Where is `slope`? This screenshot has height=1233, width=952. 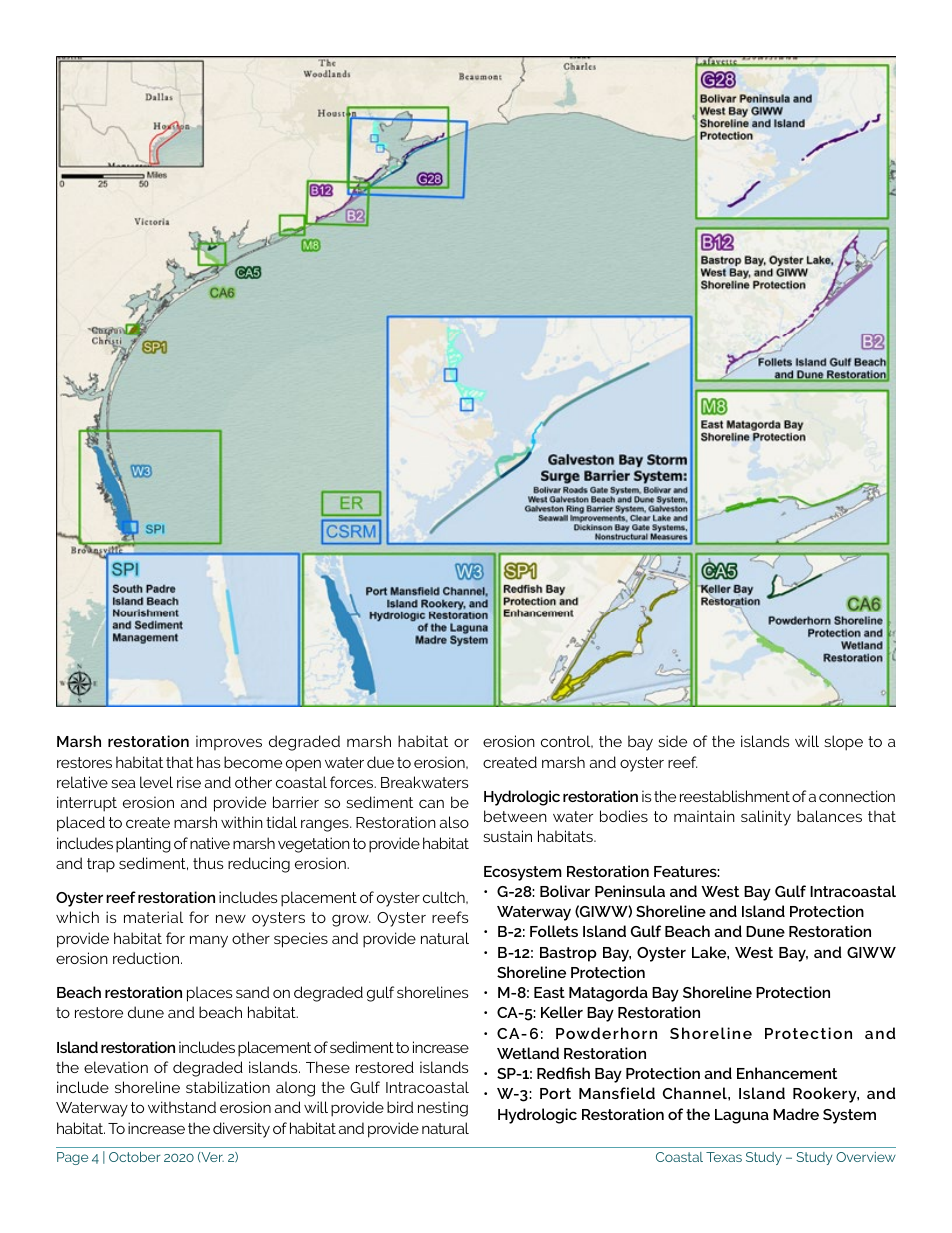 slope is located at coordinates (843, 743).
